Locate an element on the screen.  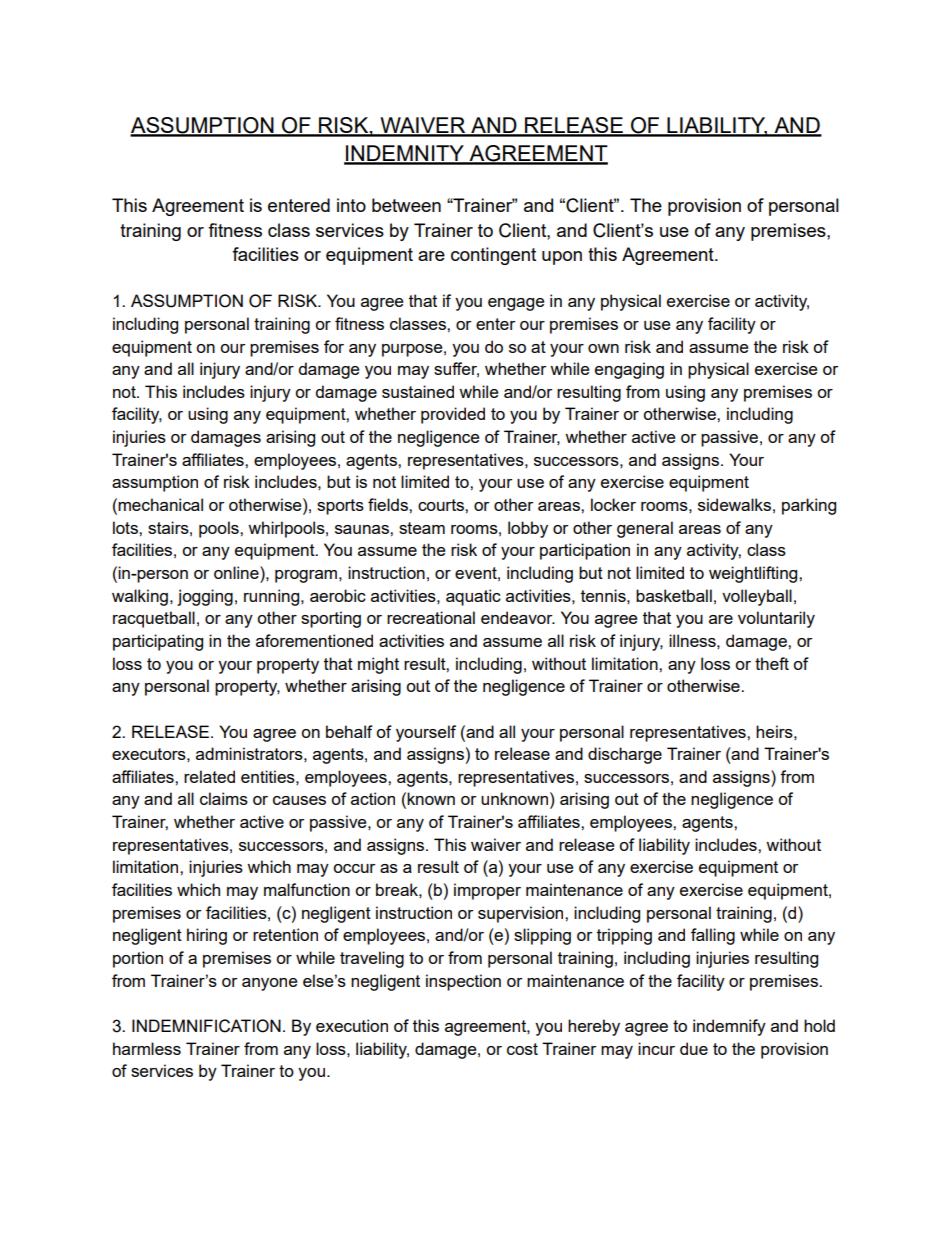
inspection is located at coordinates (463, 982).
